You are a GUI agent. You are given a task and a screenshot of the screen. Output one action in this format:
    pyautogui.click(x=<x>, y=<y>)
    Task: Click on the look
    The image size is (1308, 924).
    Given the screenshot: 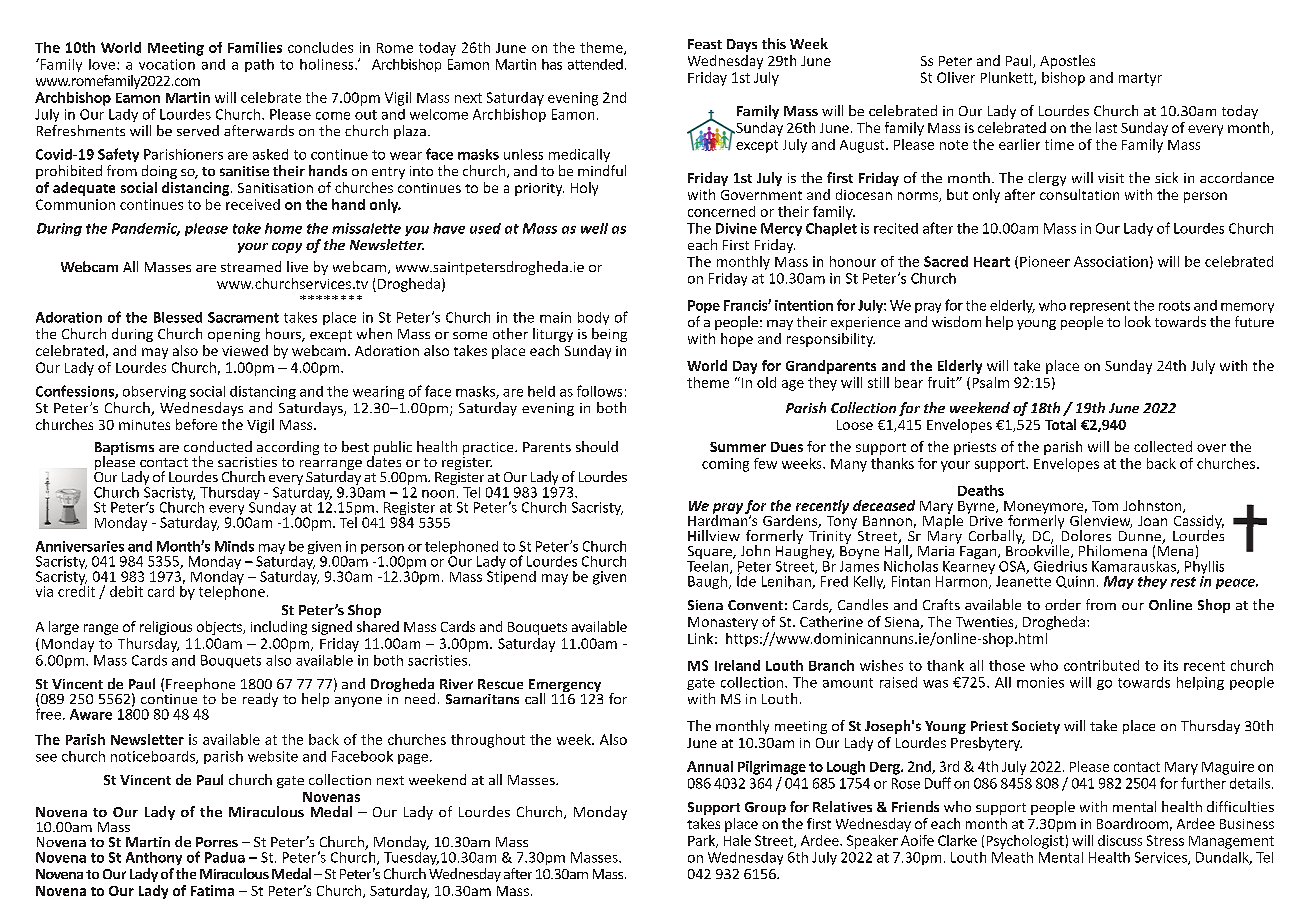 What is the action you would take?
    pyautogui.click(x=1138, y=321)
